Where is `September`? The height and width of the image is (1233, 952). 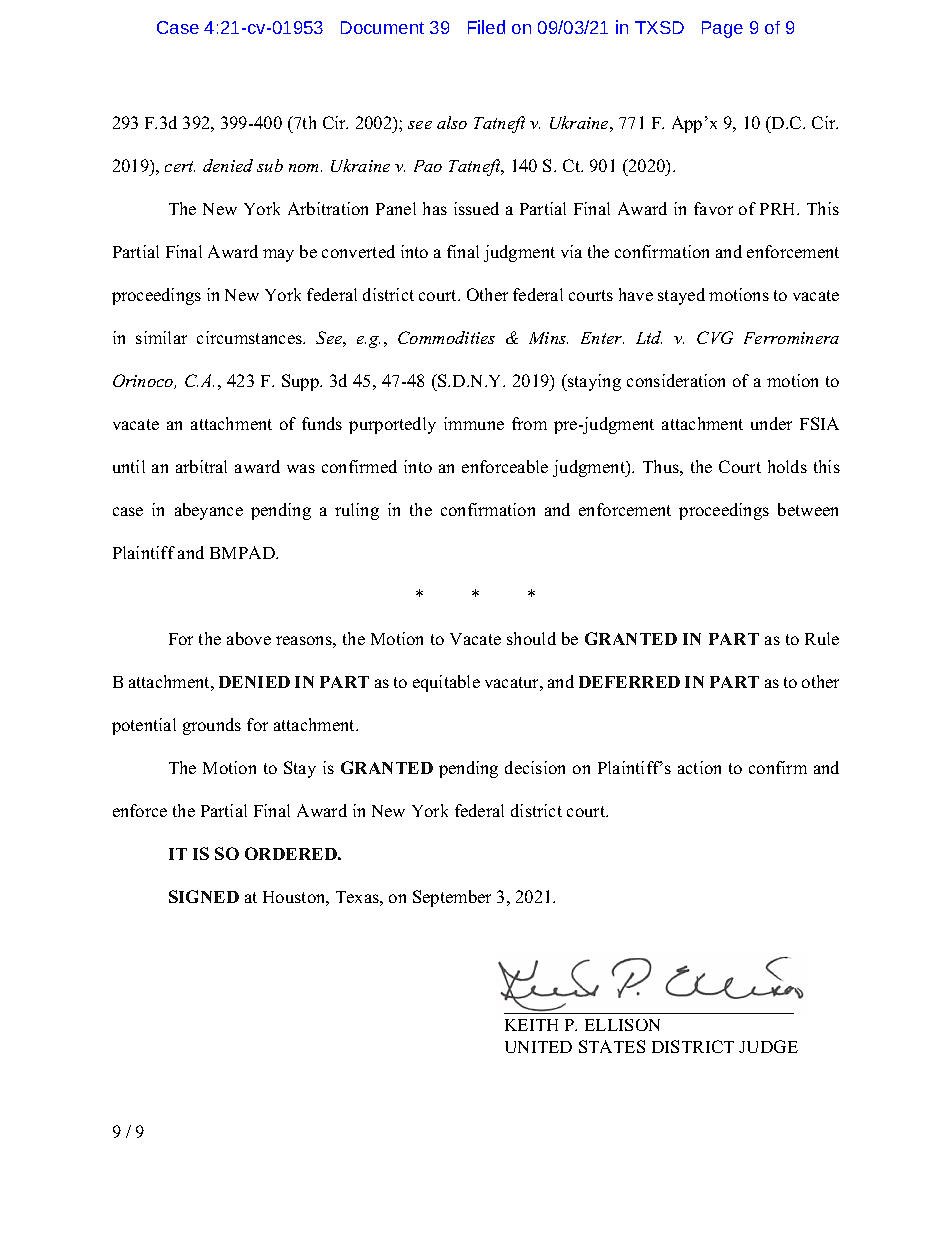
September is located at coordinates (452, 898).
